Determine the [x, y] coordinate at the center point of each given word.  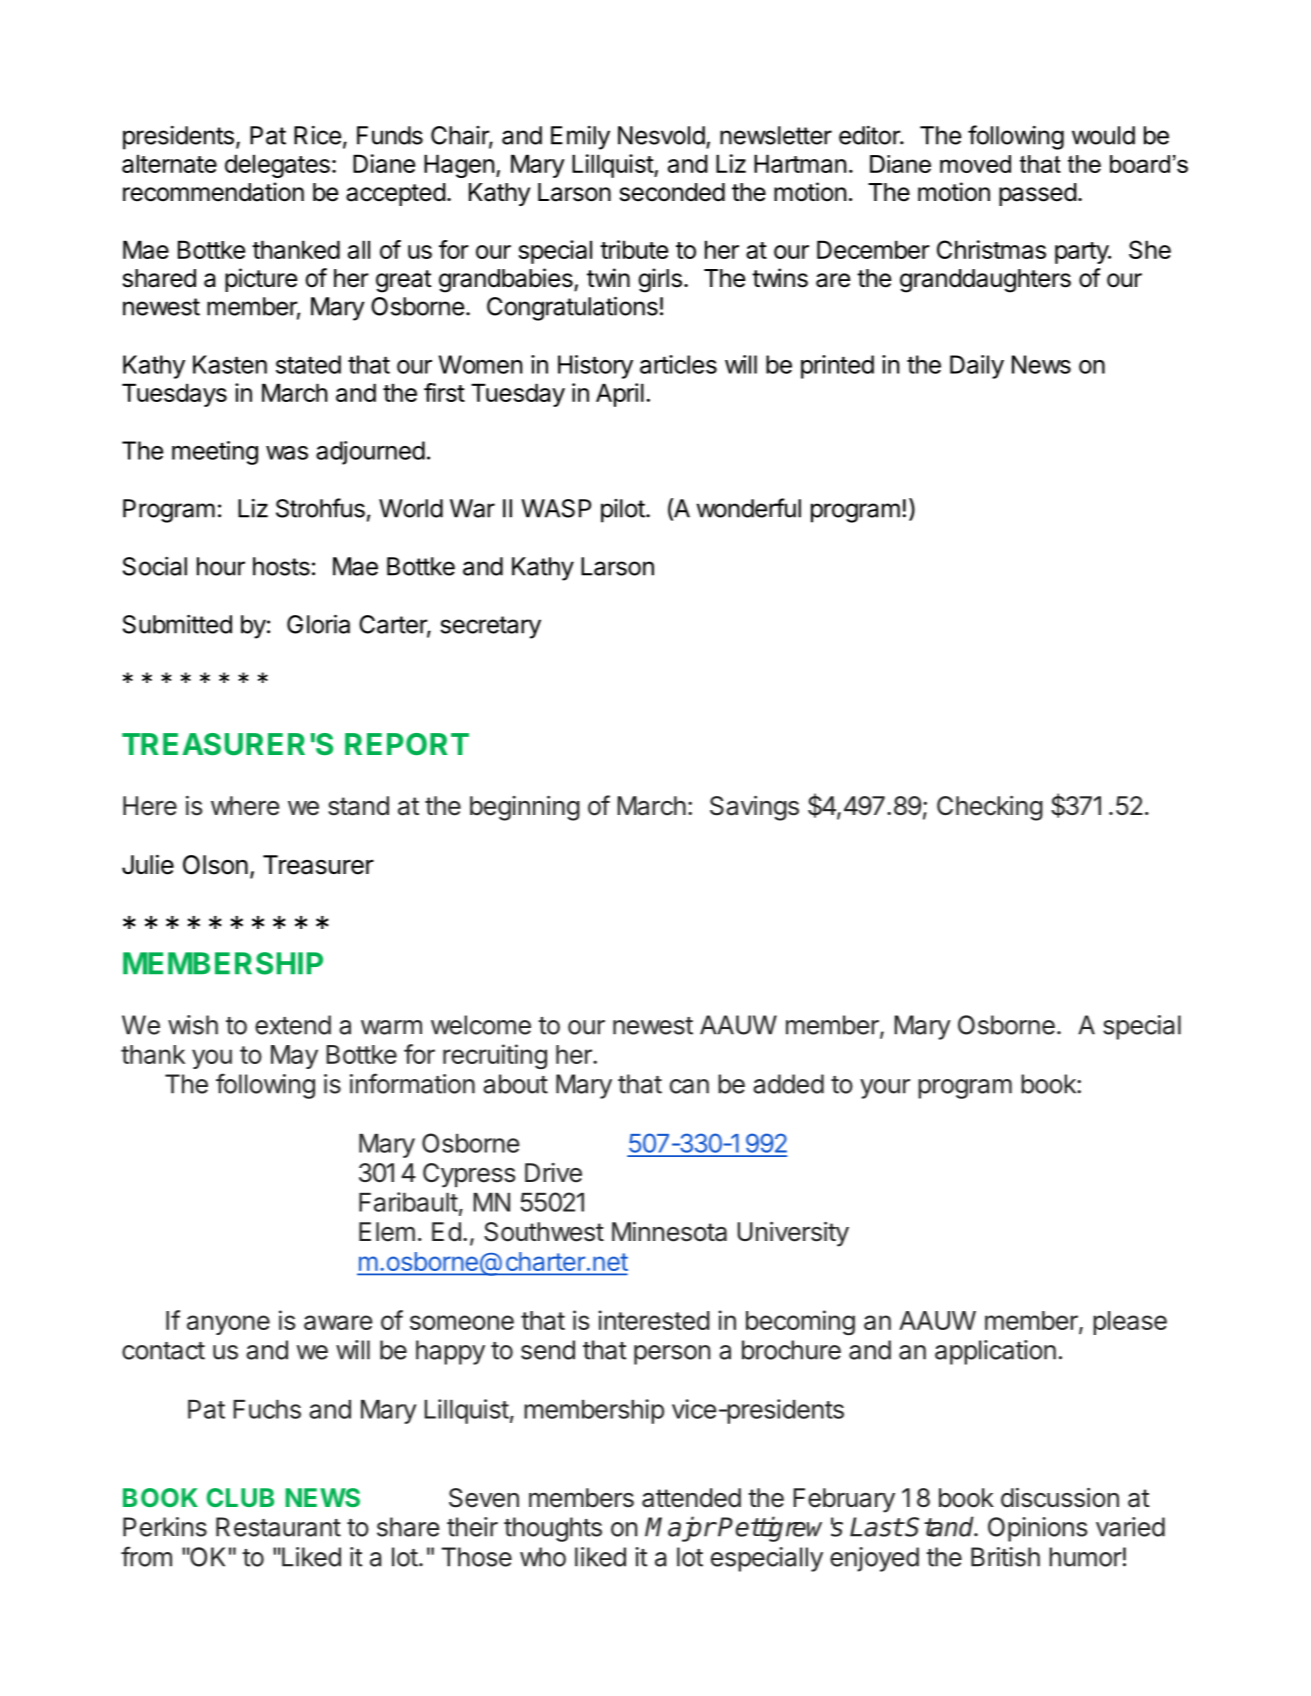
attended [691, 1498]
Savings [754, 808]
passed [1038, 194]
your [885, 1089]
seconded [672, 192]
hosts [281, 566]
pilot [623, 511]
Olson [215, 865]
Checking [990, 808]
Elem [387, 1232]
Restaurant [278, 1527]
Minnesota [669, 1232]
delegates [277, 166]
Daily [977, 367]
